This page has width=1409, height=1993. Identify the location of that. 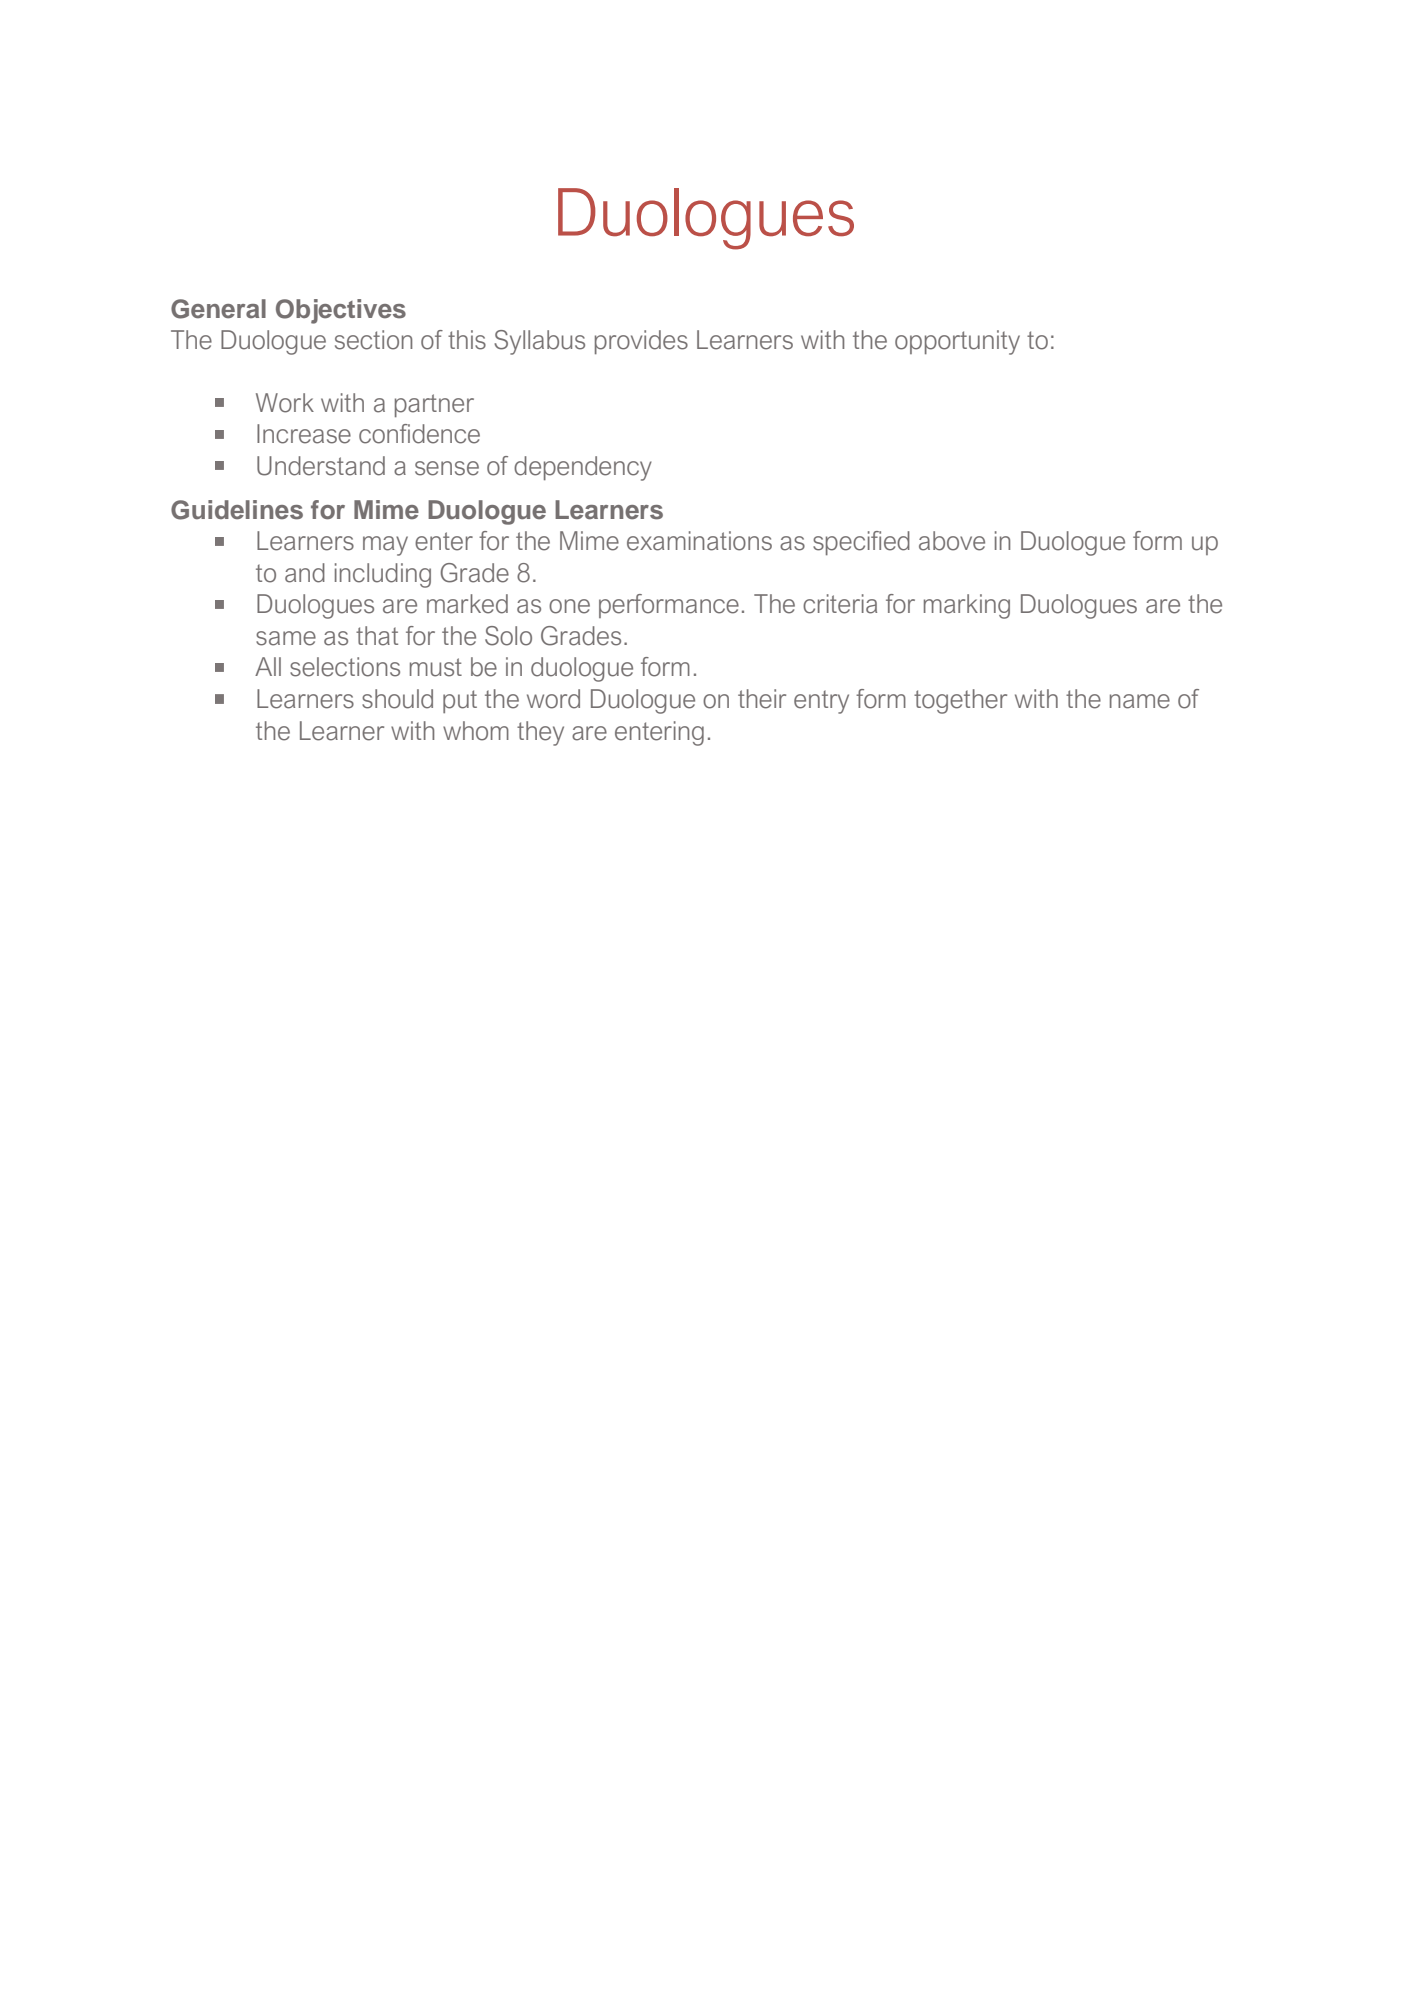
(377, 636).
